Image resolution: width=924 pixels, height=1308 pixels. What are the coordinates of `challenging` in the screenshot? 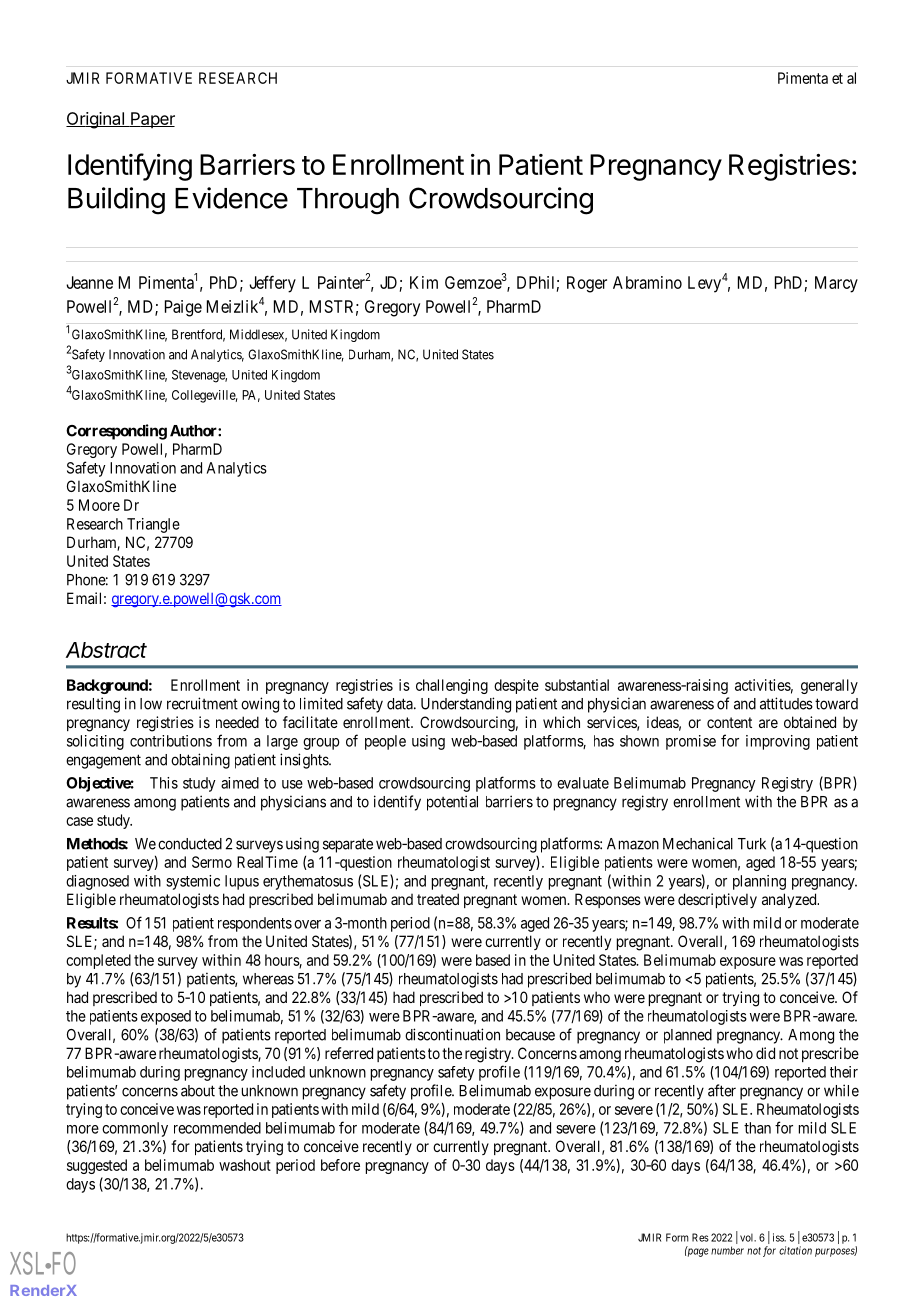 It's located at (452, 686).
